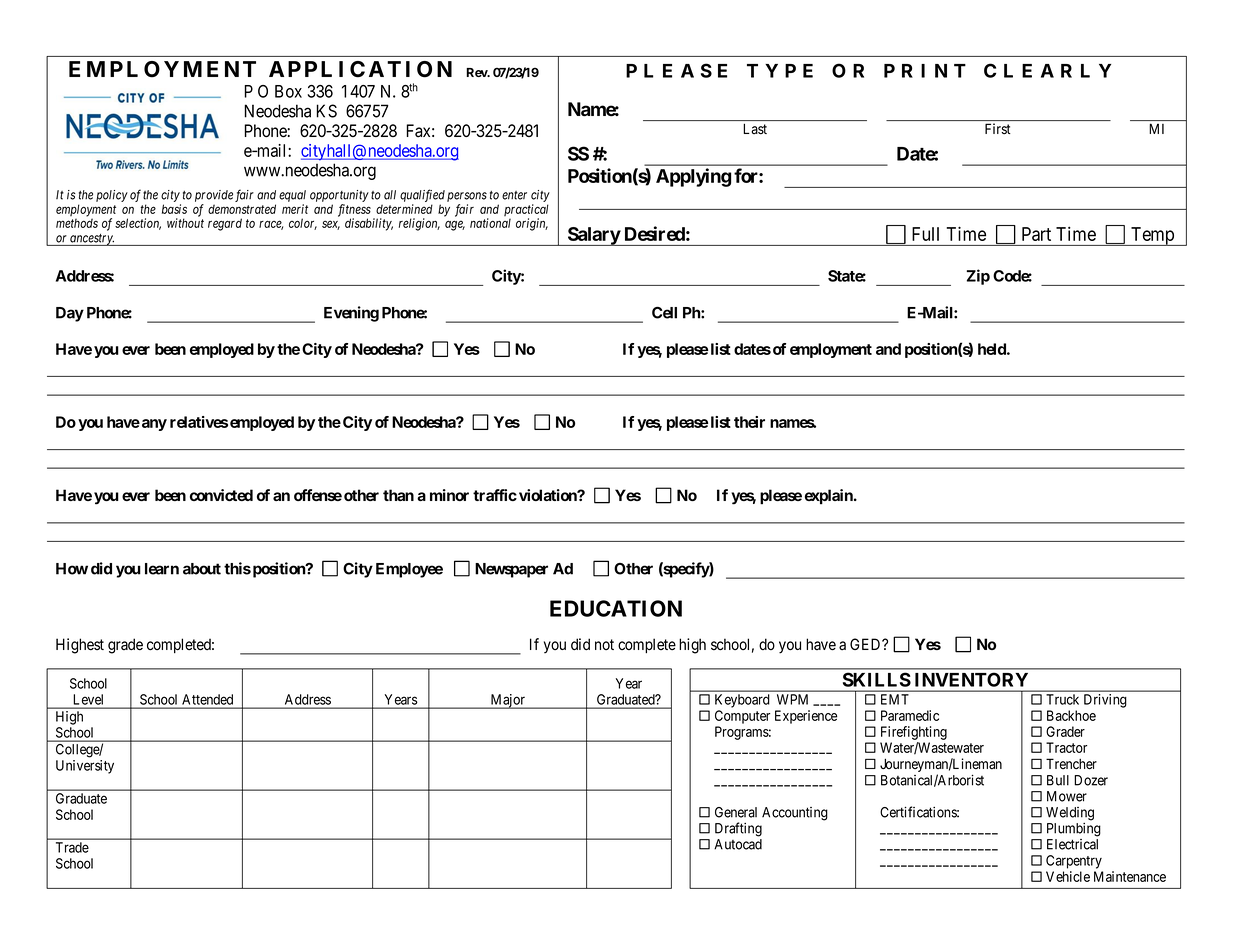 The height and width of the image is (952, 1233). What do you see at coordinates (288, 91) in the image?
I see `Box` at bounding box center [288, 91].
